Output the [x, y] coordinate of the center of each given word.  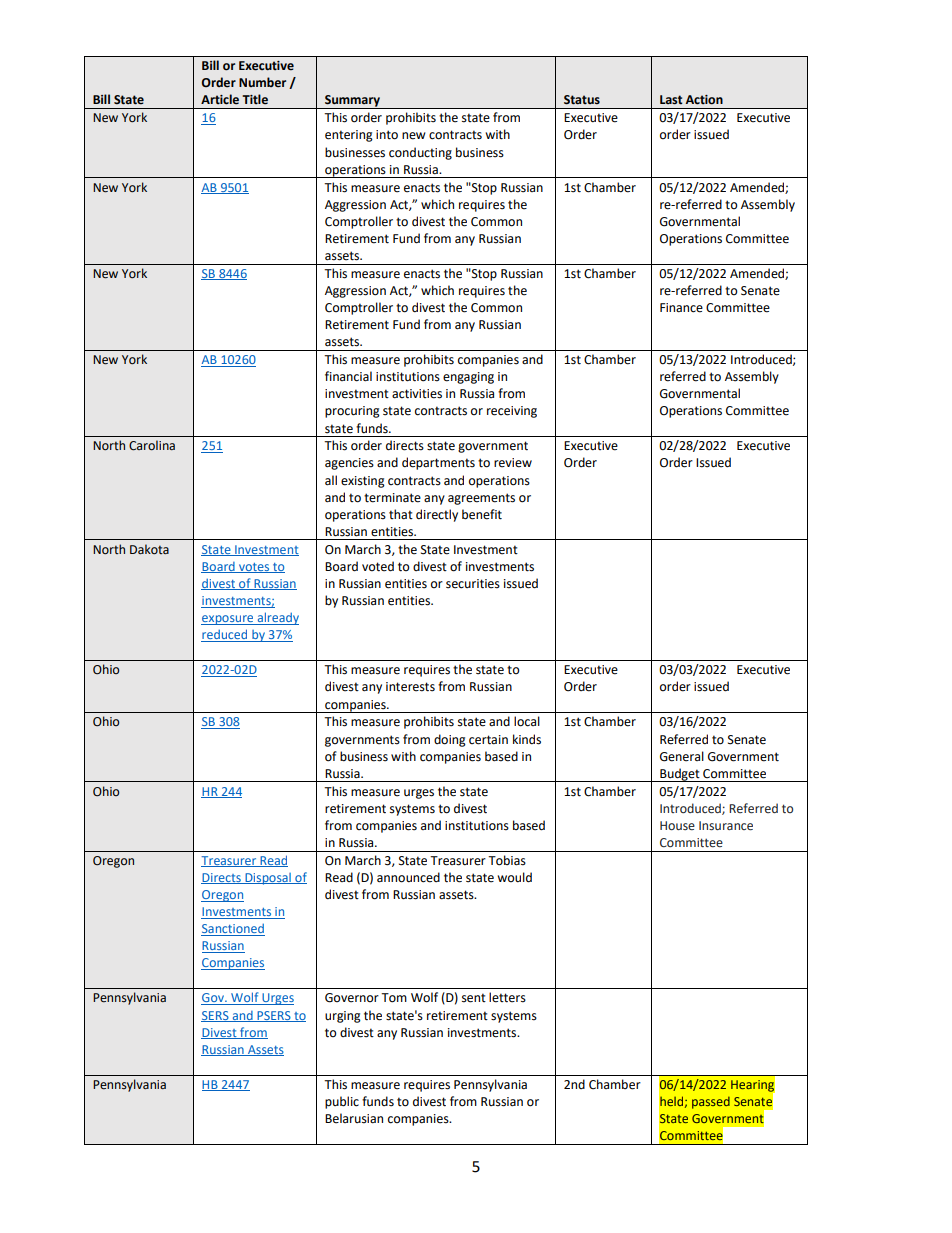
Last [671, 100]
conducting [420, 153]
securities [473, 584]
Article [220, 99]
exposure [228, 620]
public [342, 1102]
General [682, 756]
